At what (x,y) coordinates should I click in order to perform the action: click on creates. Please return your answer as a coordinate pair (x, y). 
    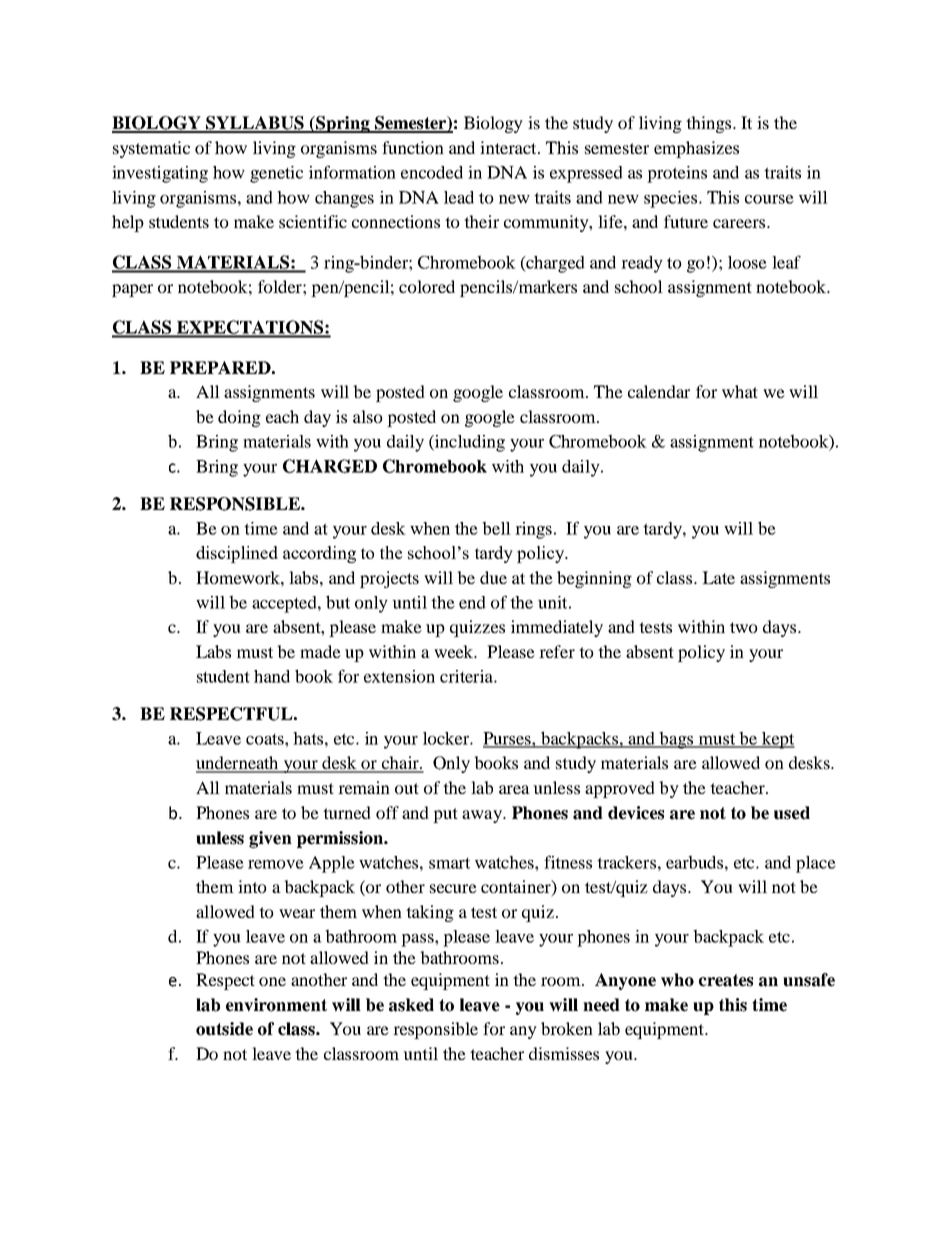
    Looking at the image, I should click on (726, 980).
